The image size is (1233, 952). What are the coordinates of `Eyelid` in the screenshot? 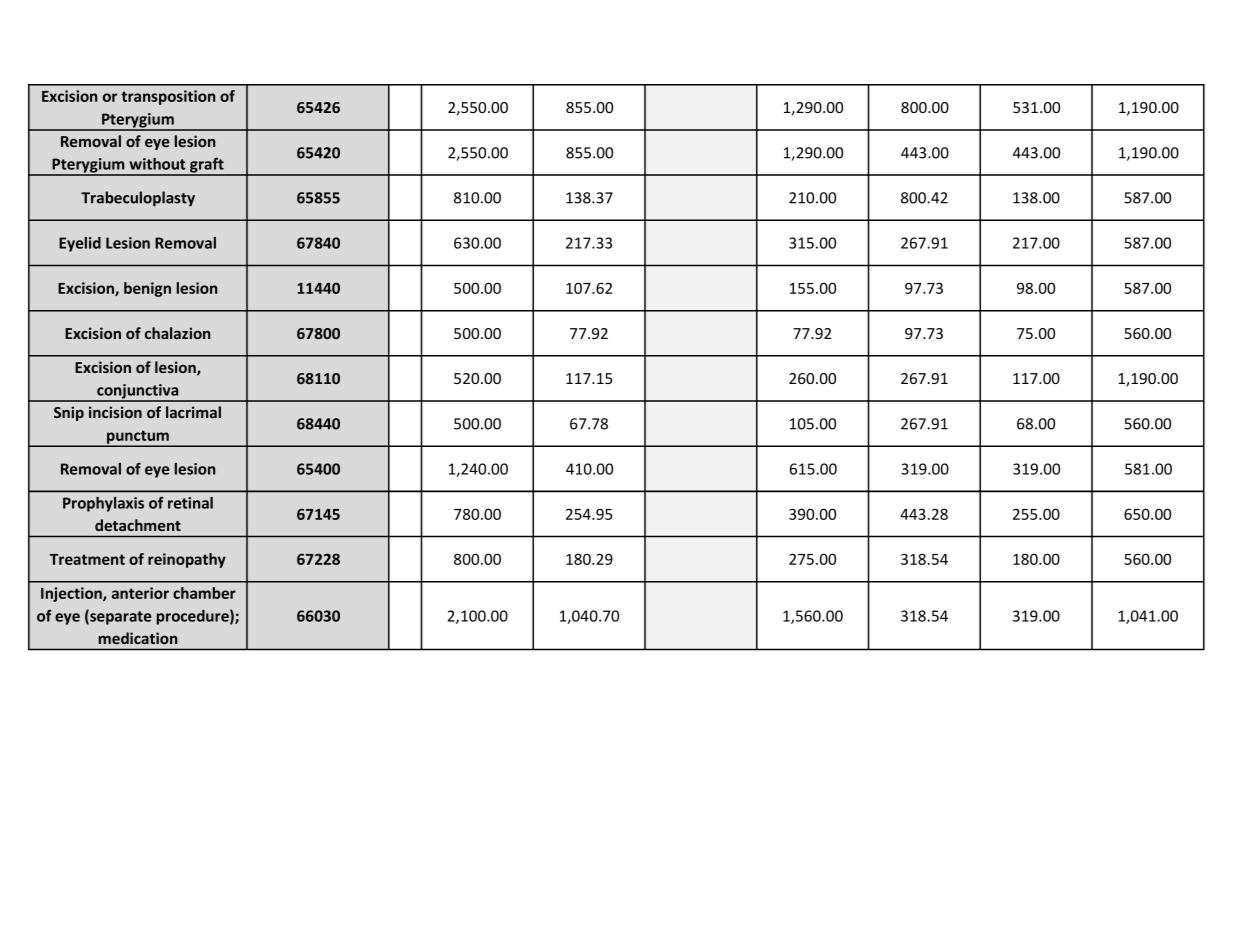 It's located at (80, 244).
